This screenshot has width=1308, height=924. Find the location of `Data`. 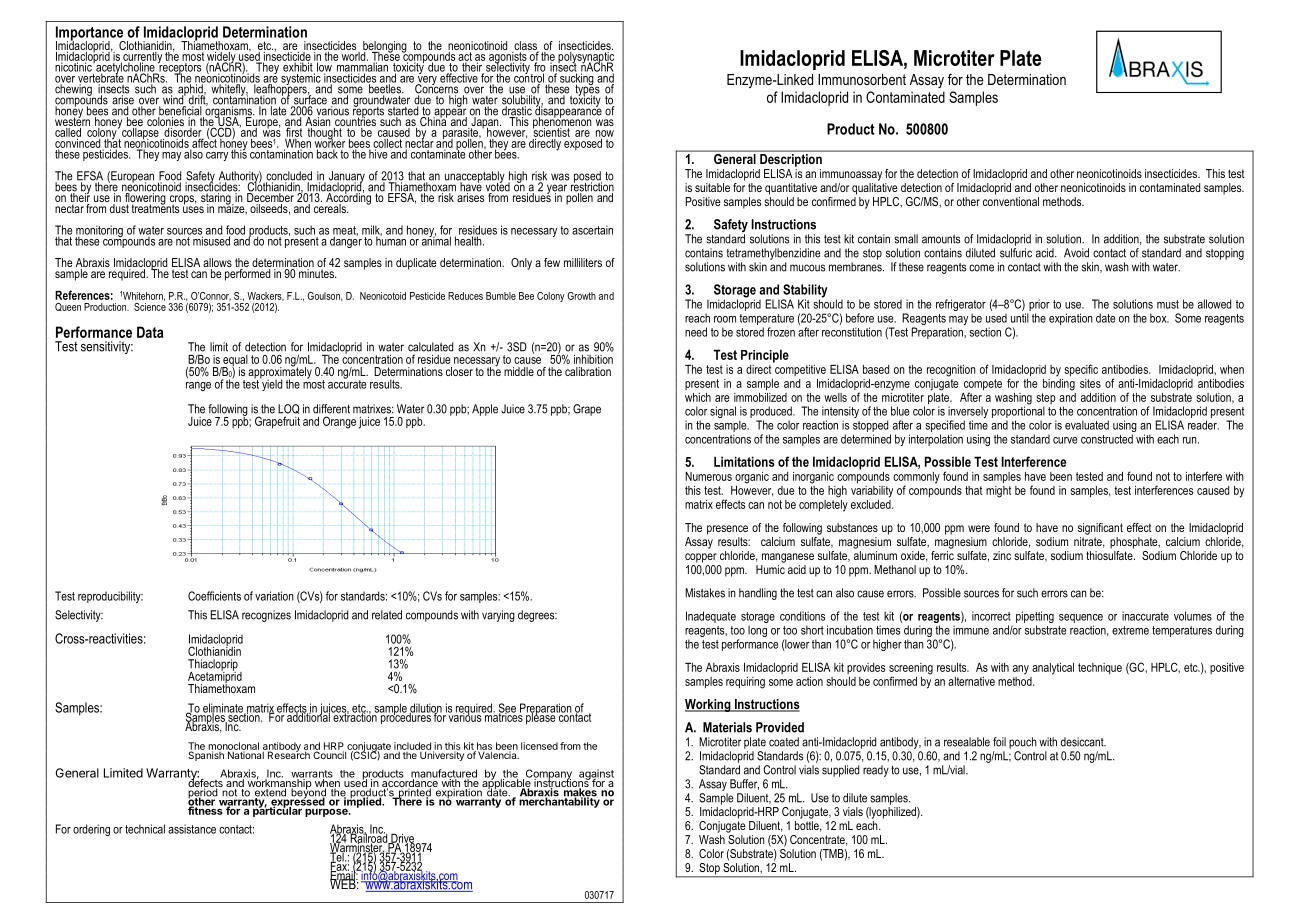

Data is located at coordinates (150, 332).
